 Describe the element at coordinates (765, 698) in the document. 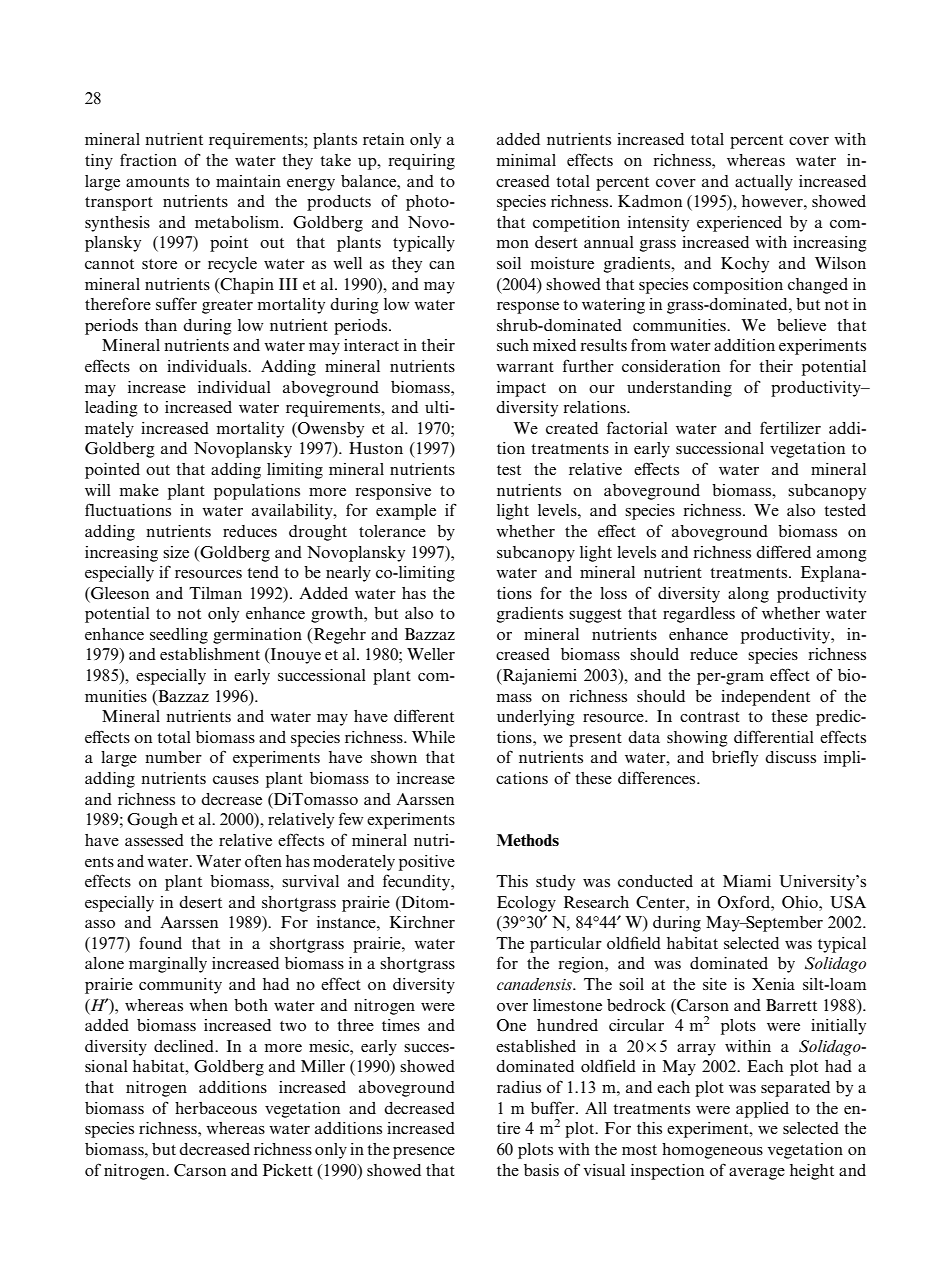

I see `independent` at that location.
